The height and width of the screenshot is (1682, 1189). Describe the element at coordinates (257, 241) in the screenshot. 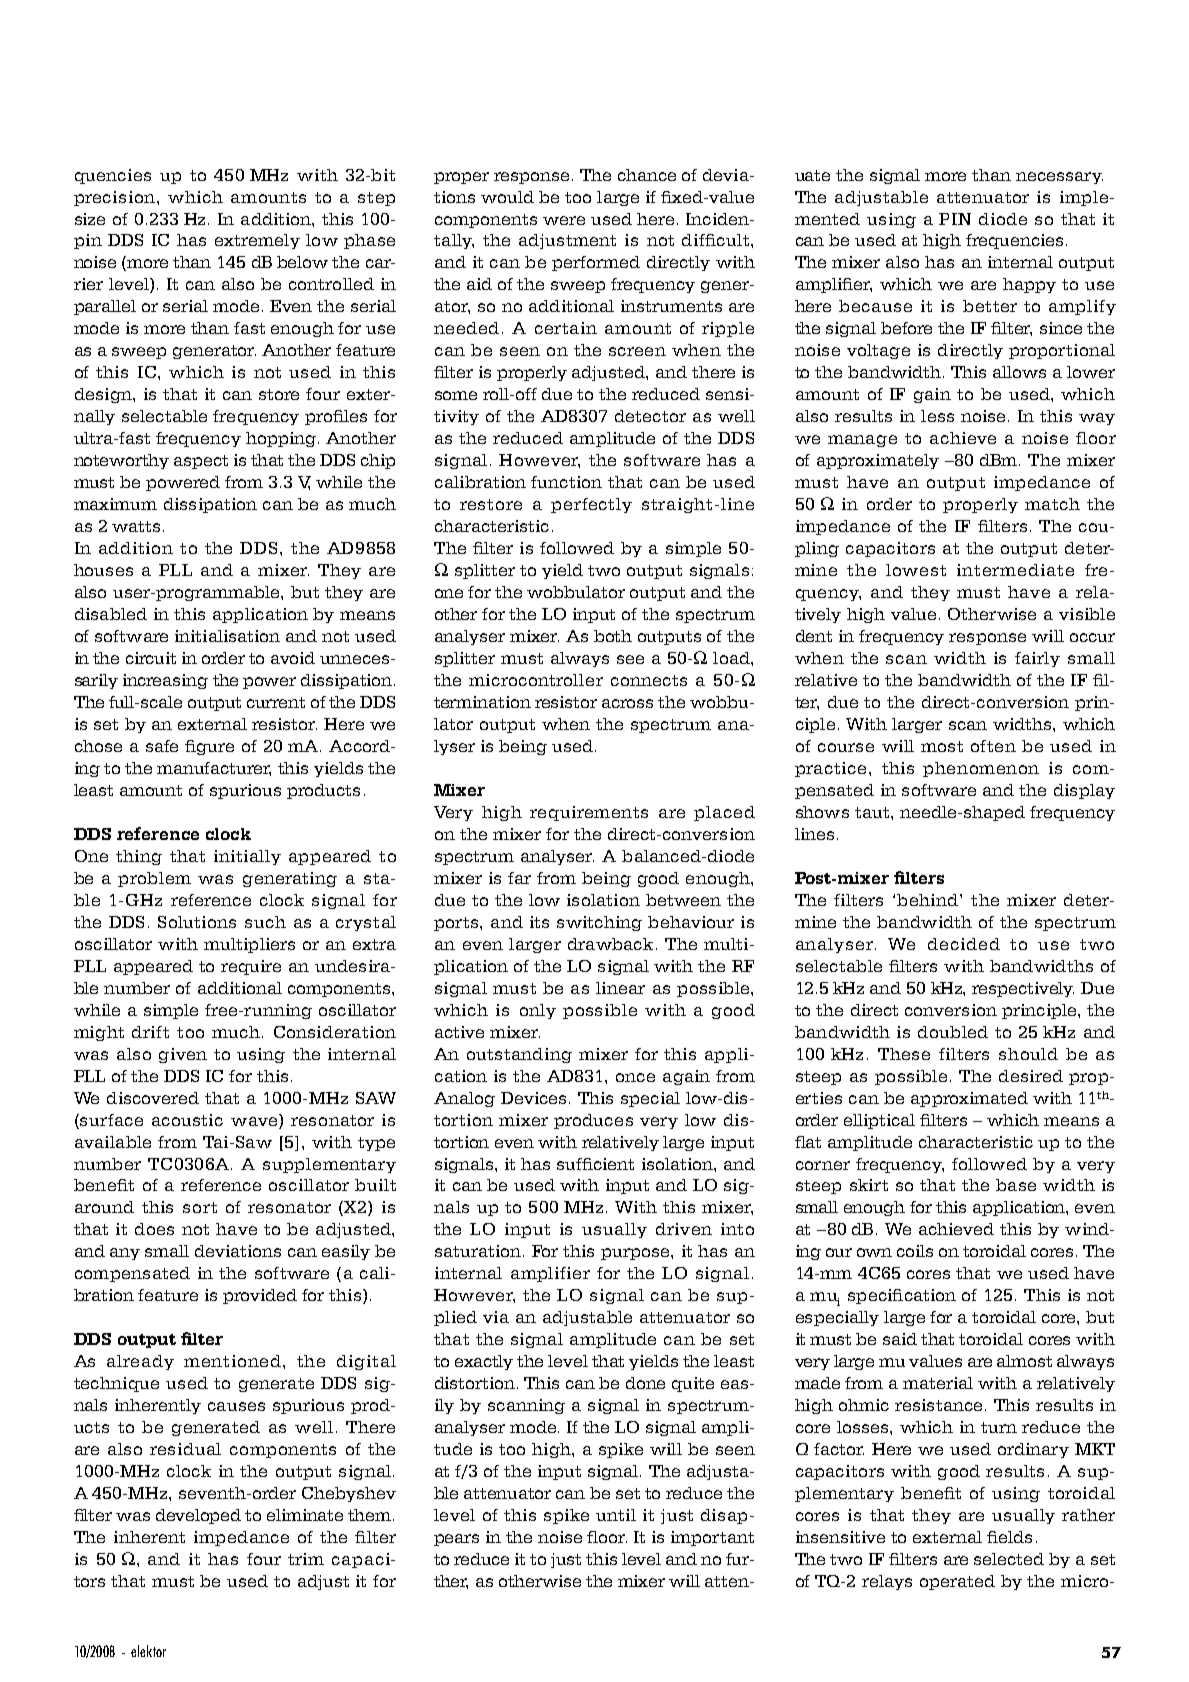

I see `extremely` at that location.
